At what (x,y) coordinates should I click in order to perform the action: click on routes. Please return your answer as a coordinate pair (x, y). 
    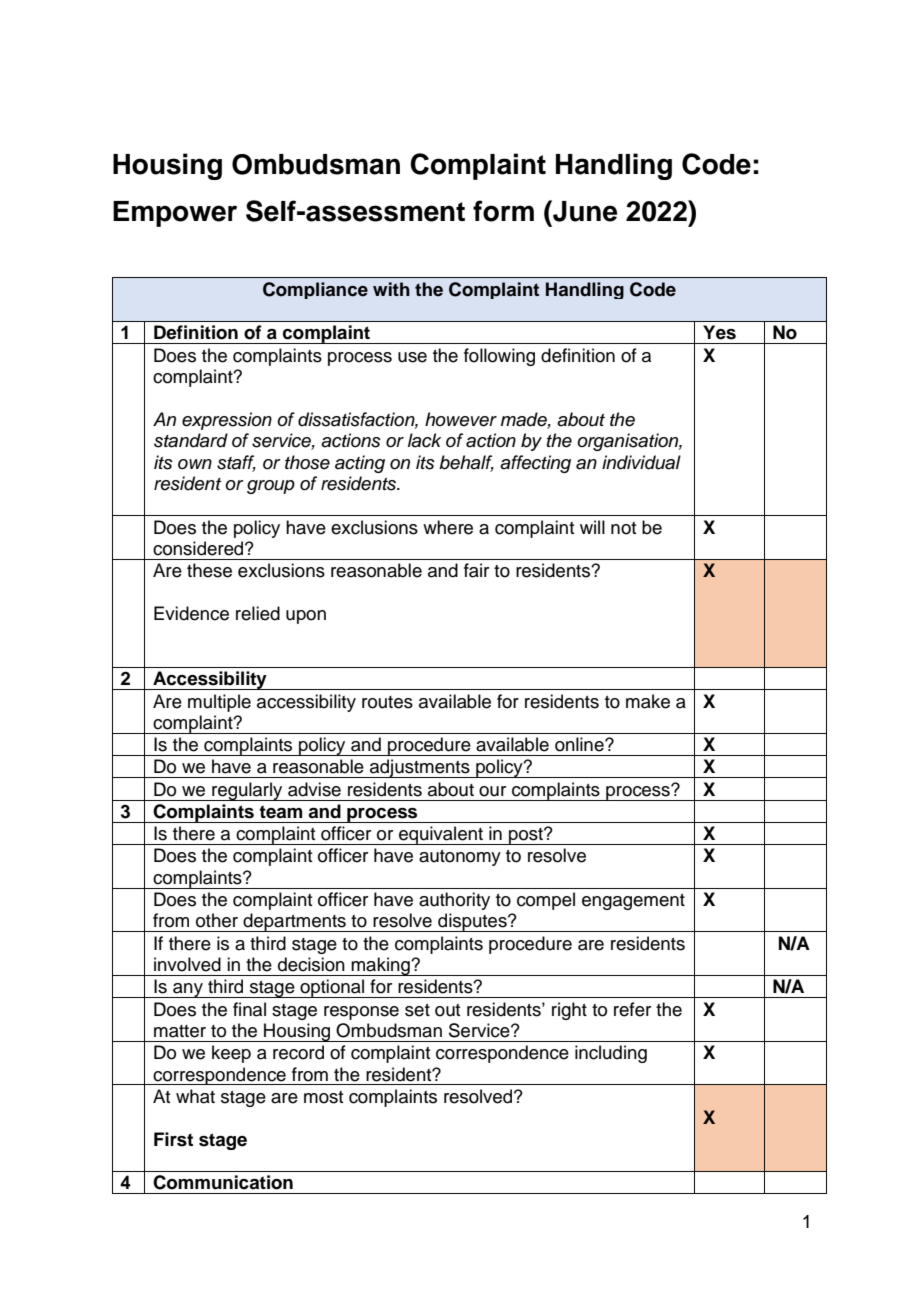
    Looking at the image, I should click on (387, 702).
